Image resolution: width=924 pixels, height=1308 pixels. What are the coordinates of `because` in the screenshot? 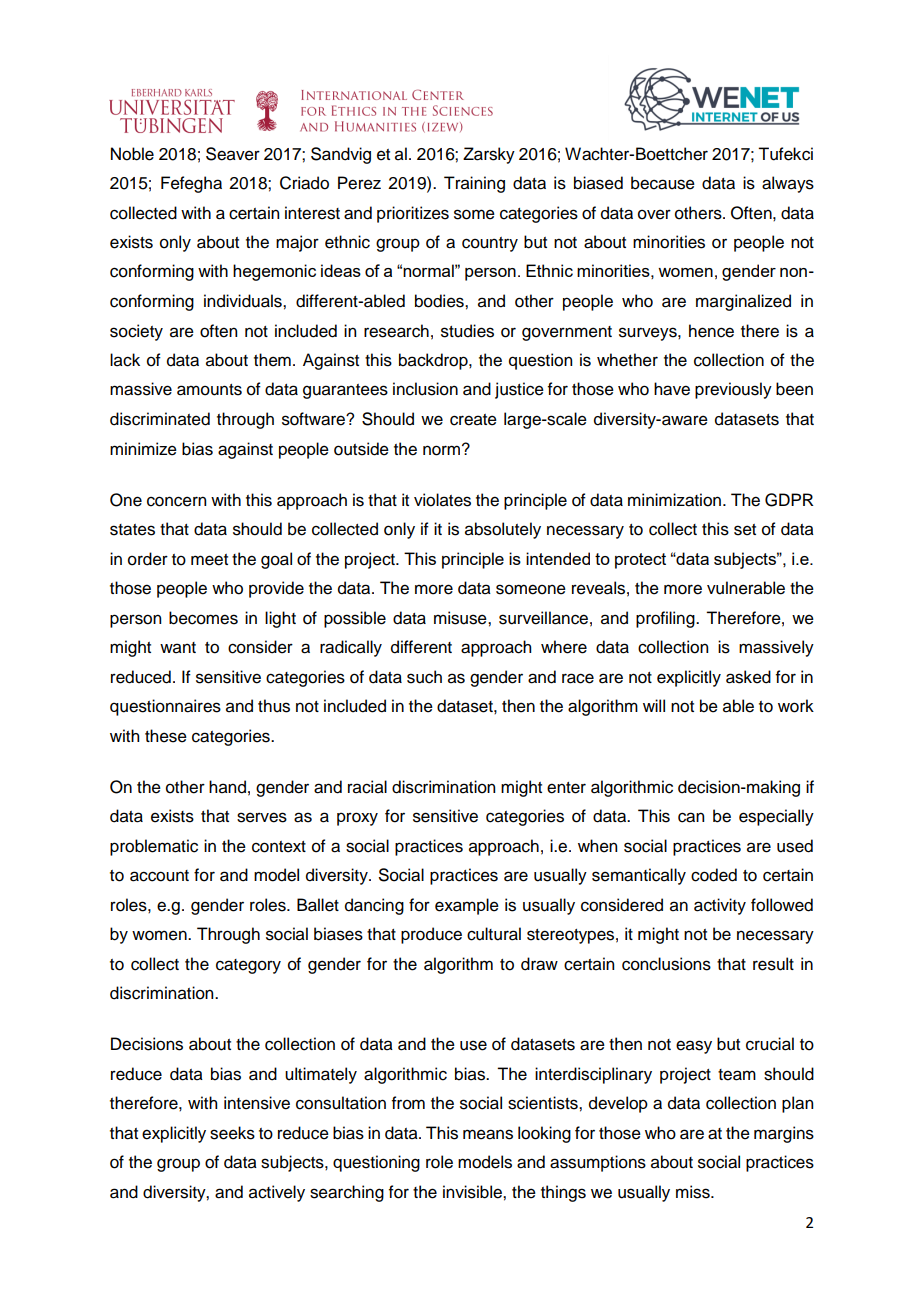 It's located at (663, 183).
